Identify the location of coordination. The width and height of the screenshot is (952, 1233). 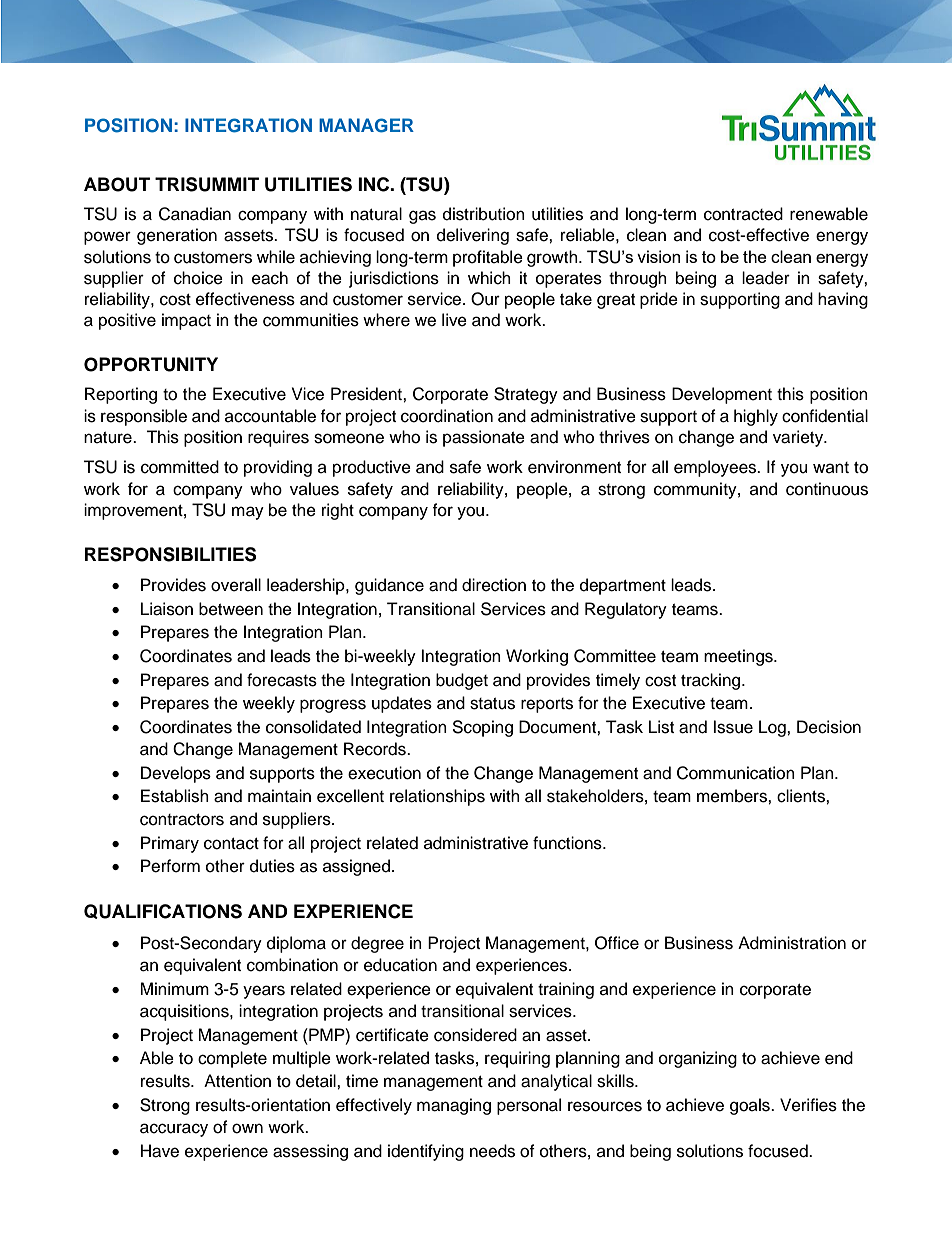
(447, 416).
